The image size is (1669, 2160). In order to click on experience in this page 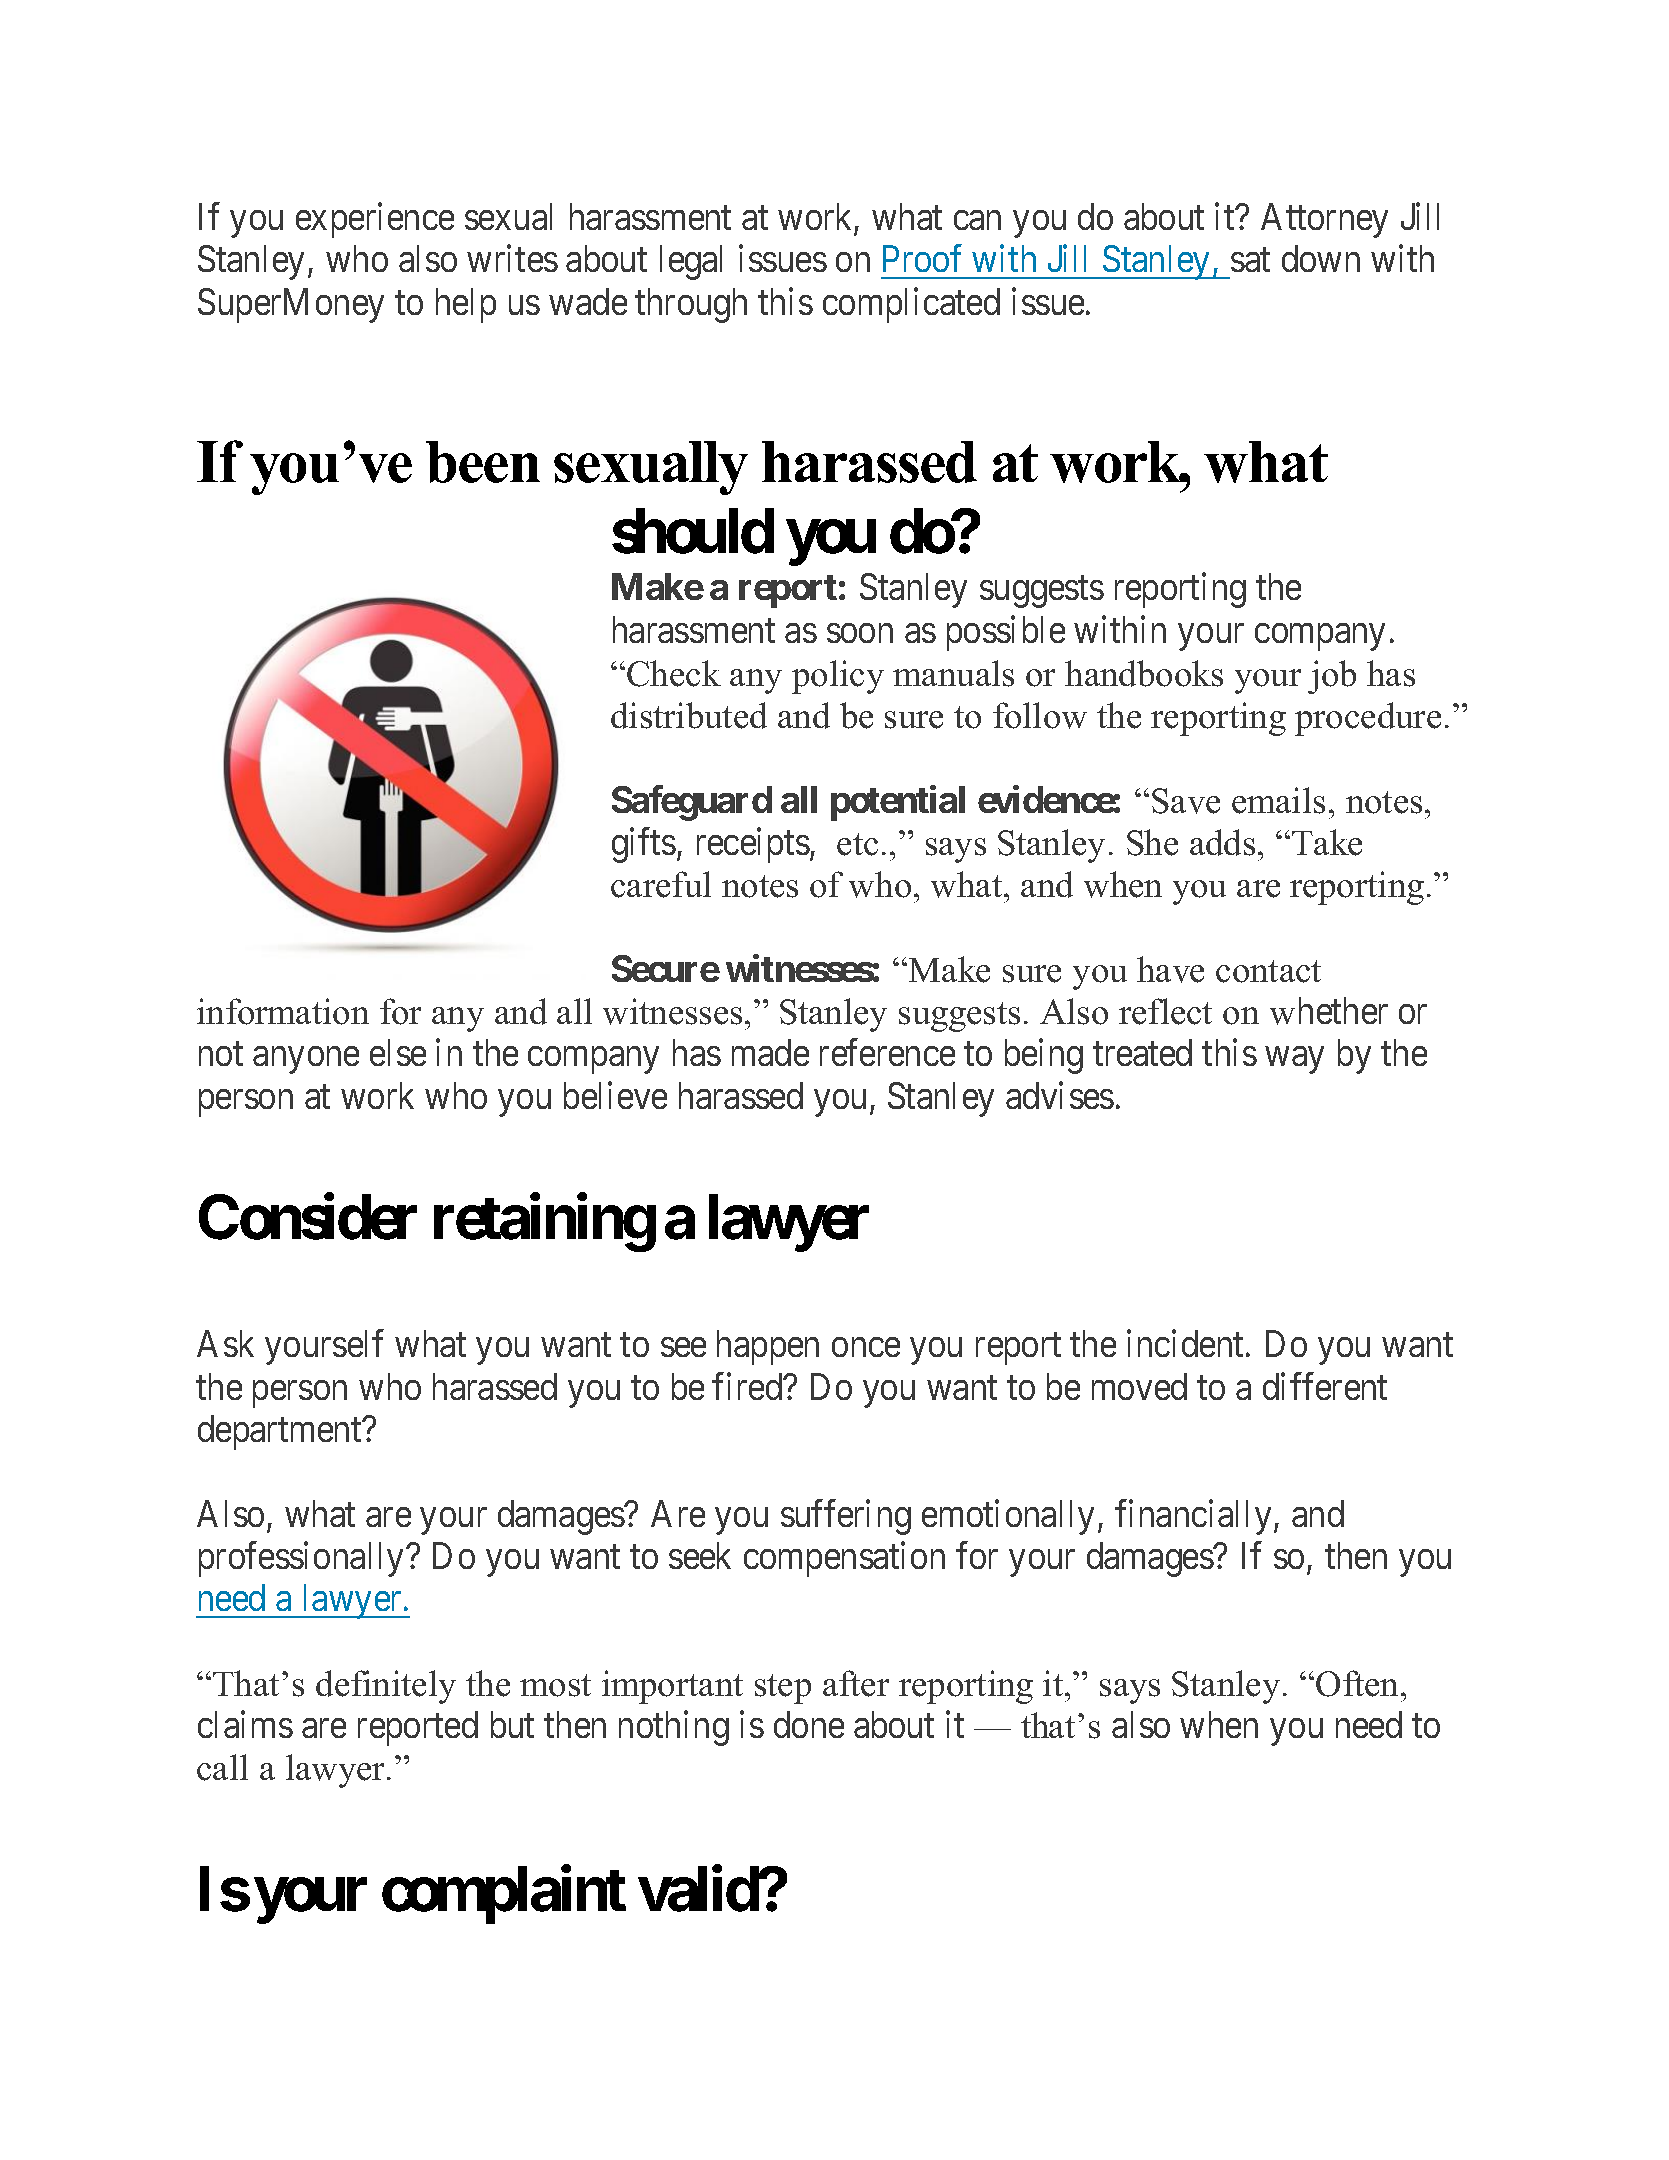, I will do `click(375, 220)`.
